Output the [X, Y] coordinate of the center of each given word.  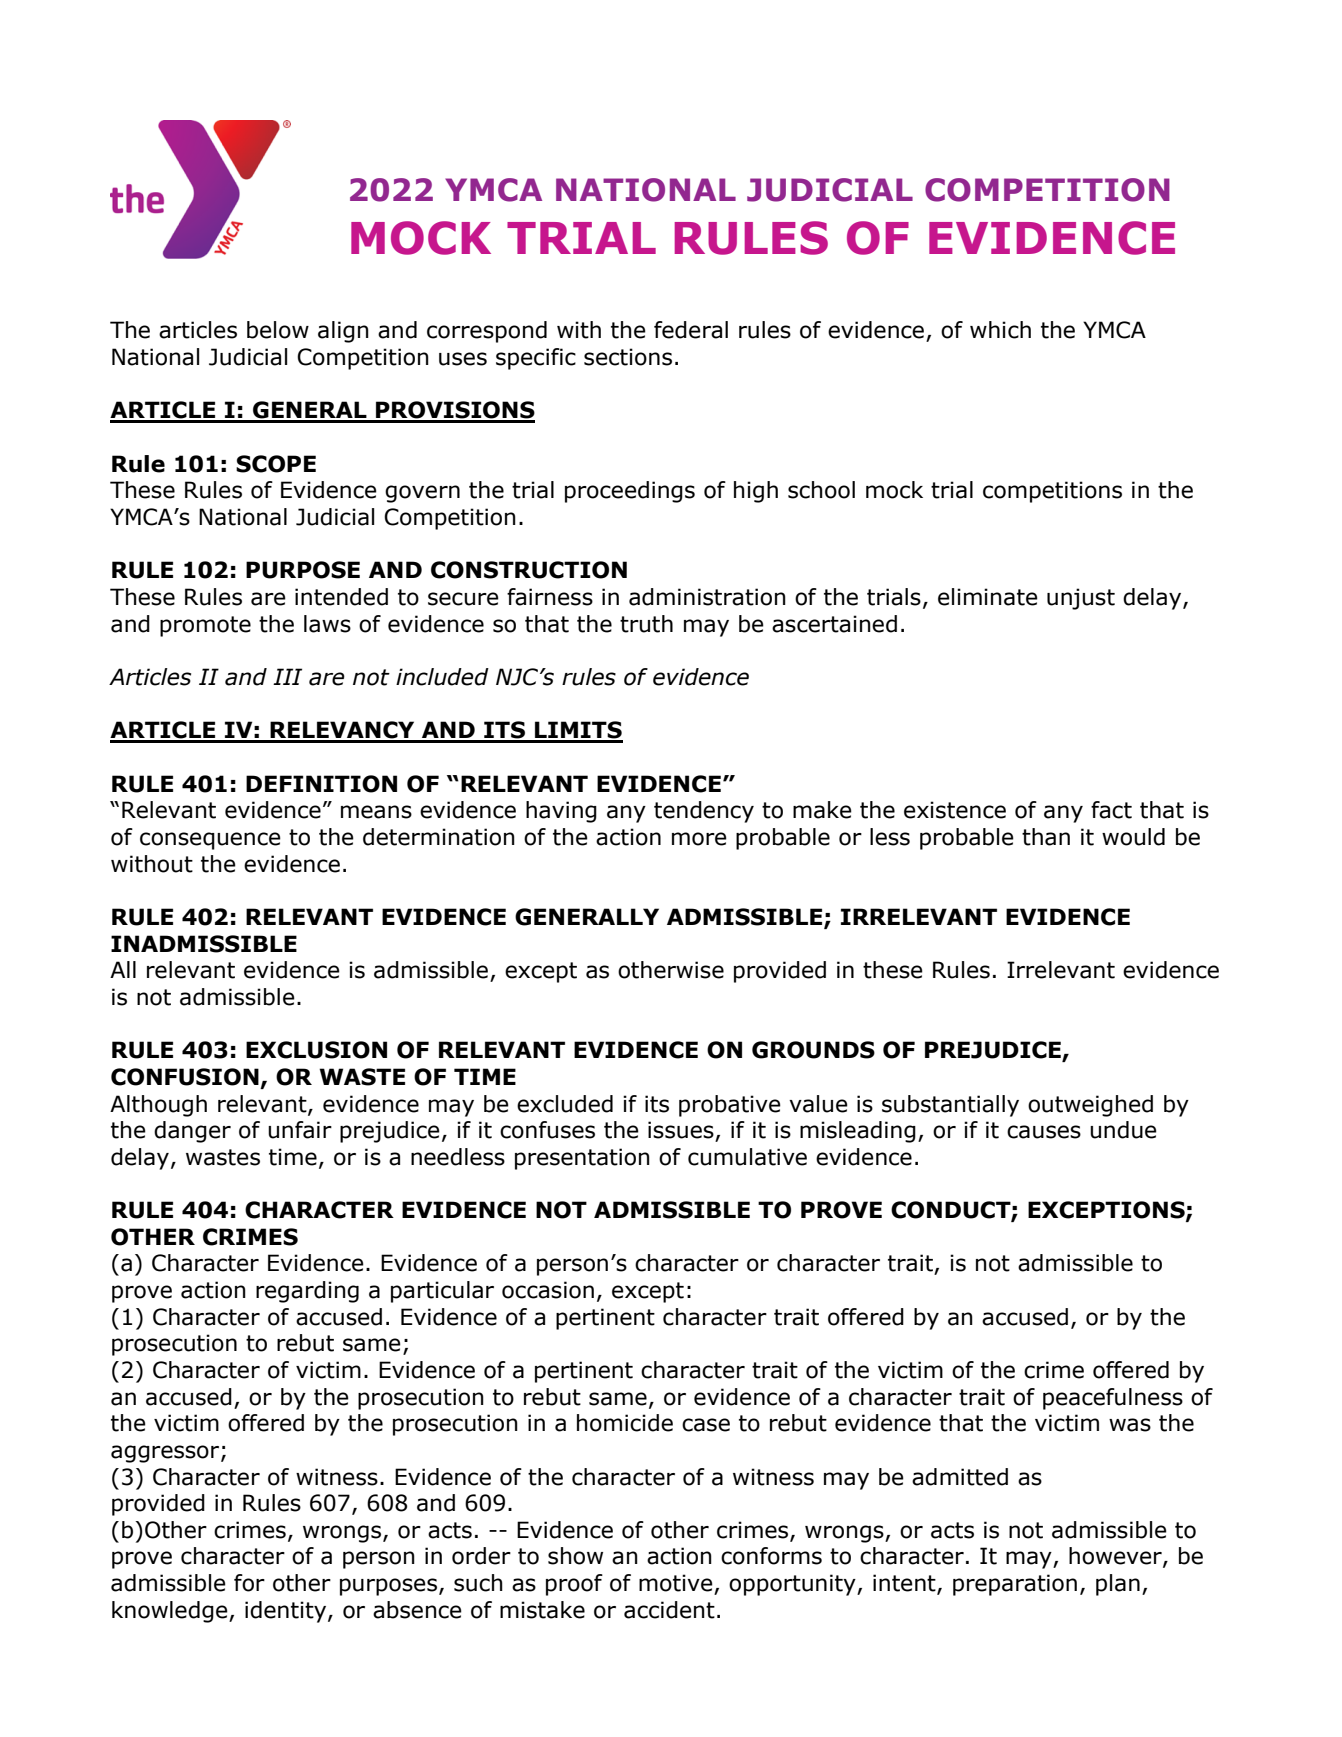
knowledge [171, 1612]
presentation [582, 1159]
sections [628, 357]
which [1000, 330]
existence [955, 810]
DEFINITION [321, 784]
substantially [950, 1106]
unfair [300, 1130]
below [278, 330]
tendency [704, 812]
